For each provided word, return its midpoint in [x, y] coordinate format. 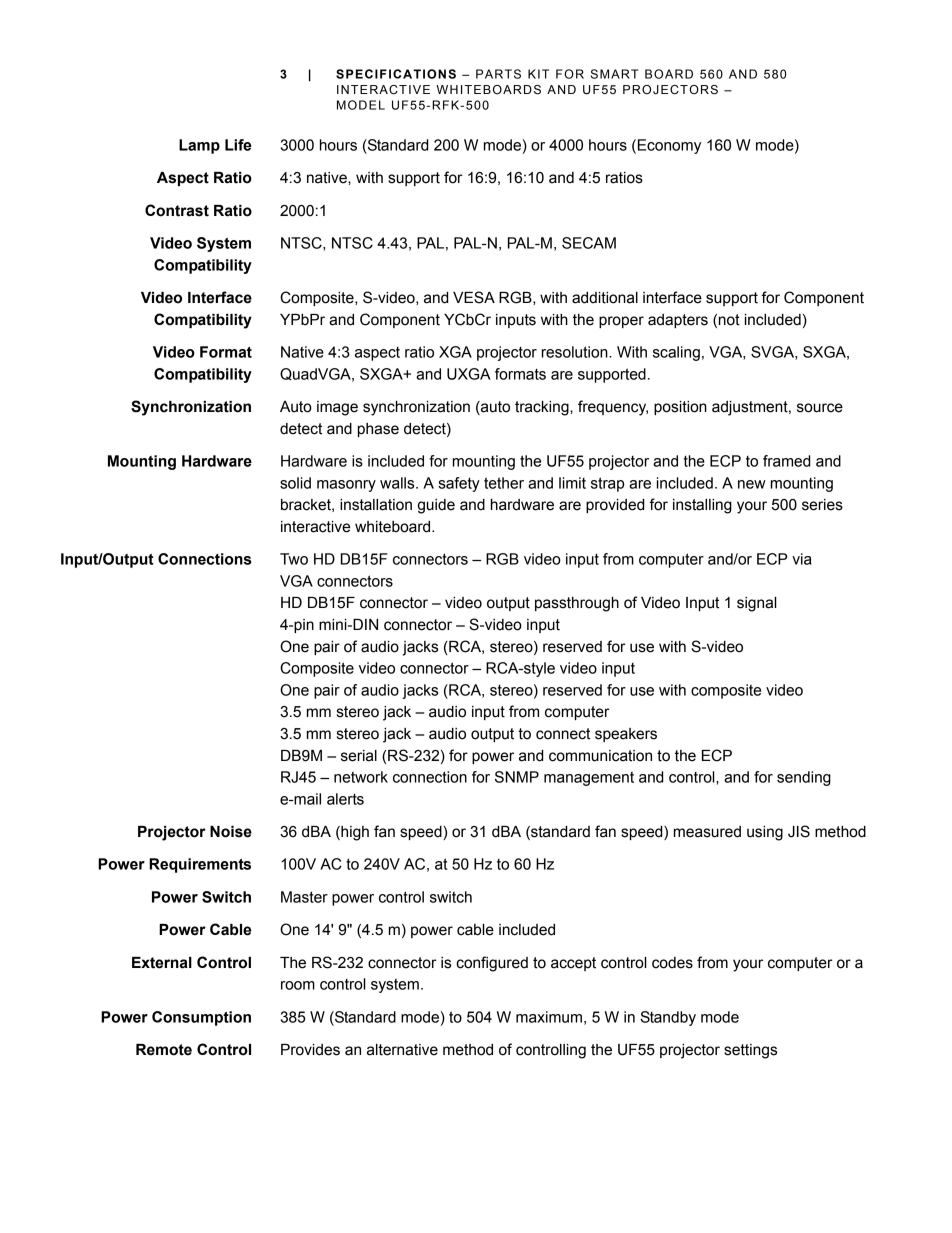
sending [804, 778]
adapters [678, 321]
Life [238, 145]
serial [359, 756]
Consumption [201, 1018]
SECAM [589, 243]
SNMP [517, 777]
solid [295, 483]
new [752, 484]
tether [504, 483]
